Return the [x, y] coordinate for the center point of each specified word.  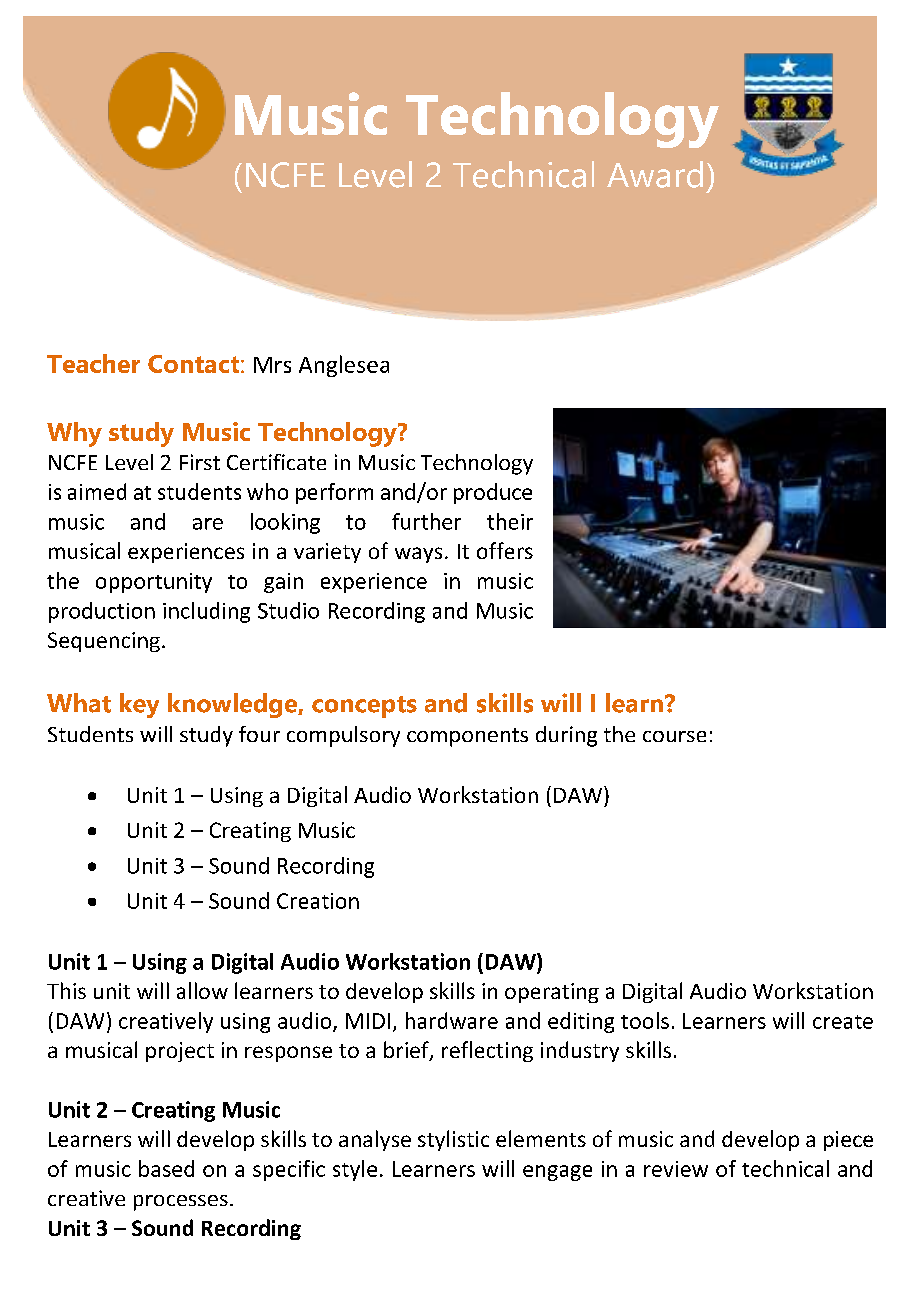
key [139, 705]
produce [493, 493]
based [166, 1168]
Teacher [93, 363]
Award [655, 174]
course [674, 736]
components [467, 737]
